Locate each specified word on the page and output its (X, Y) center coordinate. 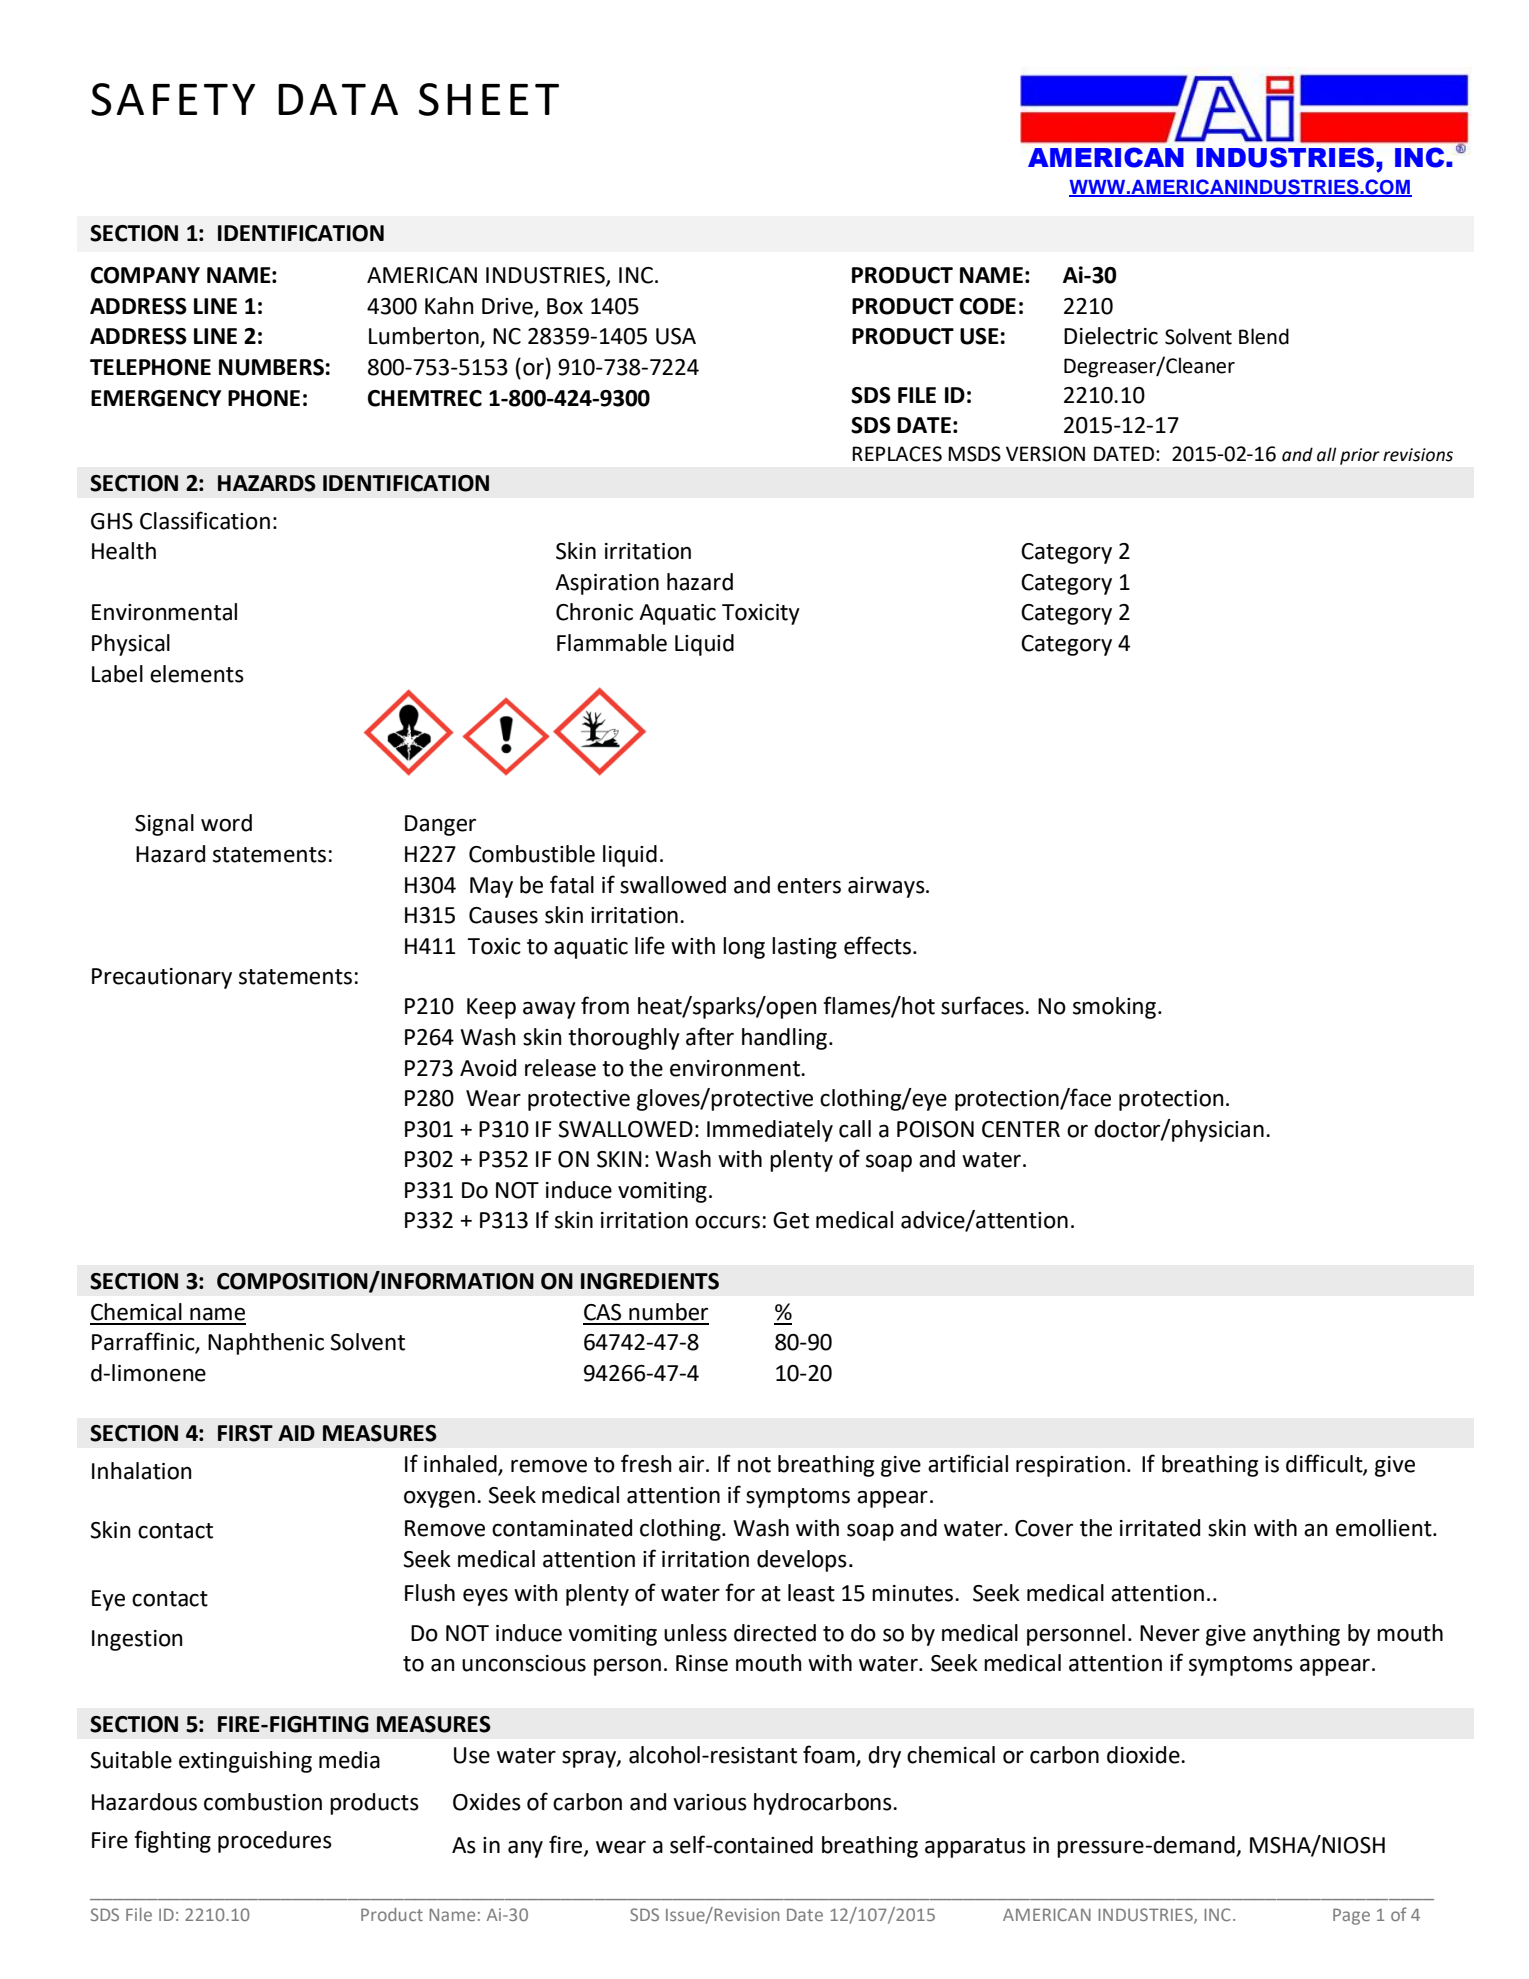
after (710, 1036)
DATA (338, 99)
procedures (275, 1842)
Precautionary (162, 978)
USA (676, 336)
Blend (1264, 336)
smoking (1114, 1008)
